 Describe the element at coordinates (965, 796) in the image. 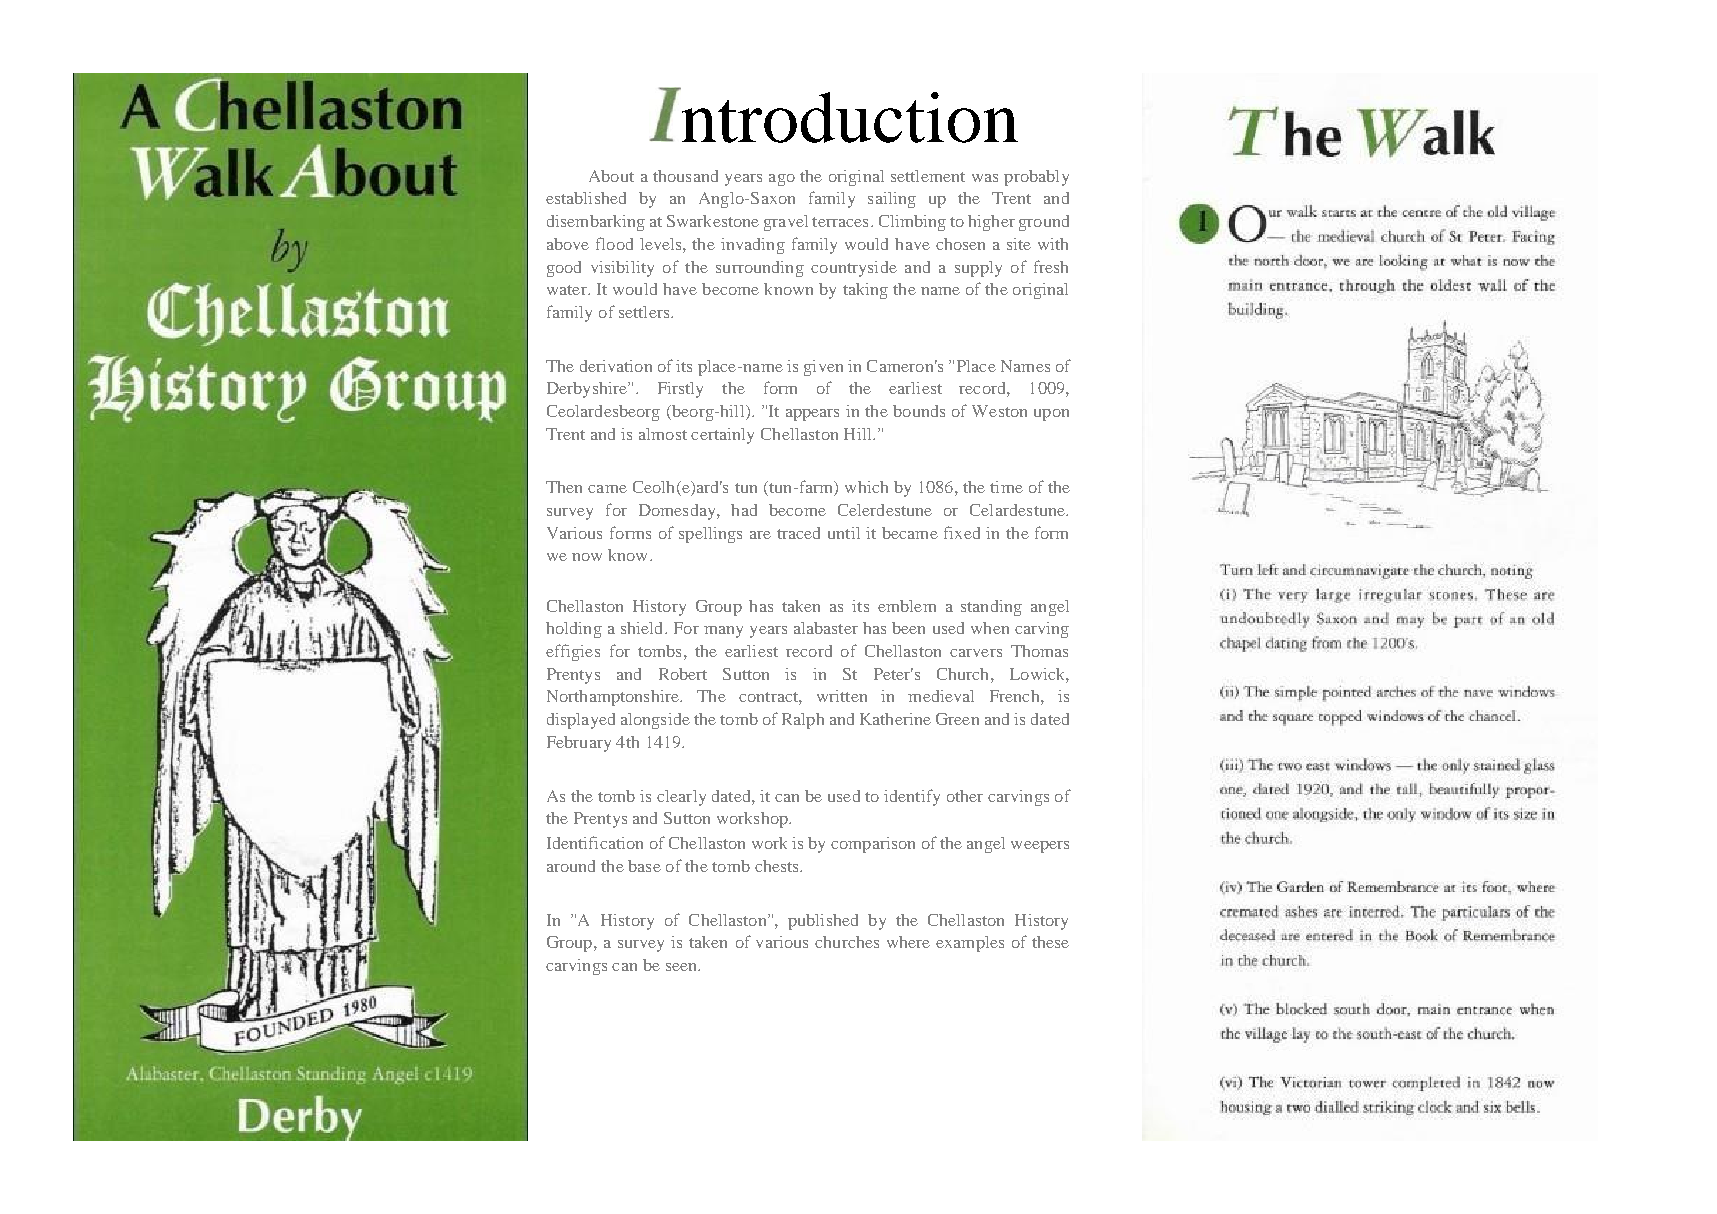

I see `other` at that location.
